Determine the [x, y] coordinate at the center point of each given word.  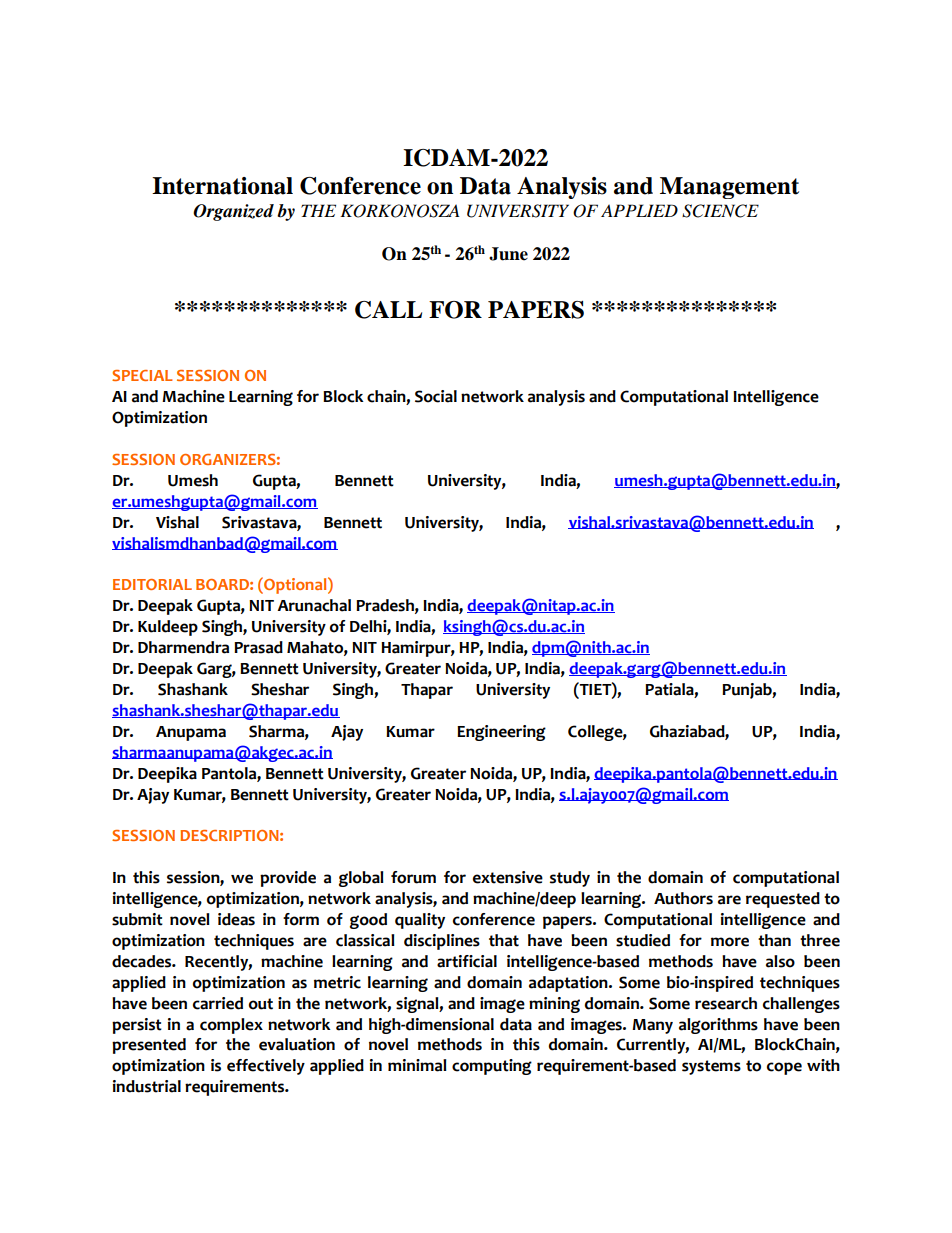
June [508, 254]
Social [436, 396]
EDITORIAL [152, 584]
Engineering [501, 733]
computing [492, 1067]
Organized [233, 212]
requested [783, 900]
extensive [508, 877]
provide [288, 879]
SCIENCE [720, 211]
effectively [266, 1067]
